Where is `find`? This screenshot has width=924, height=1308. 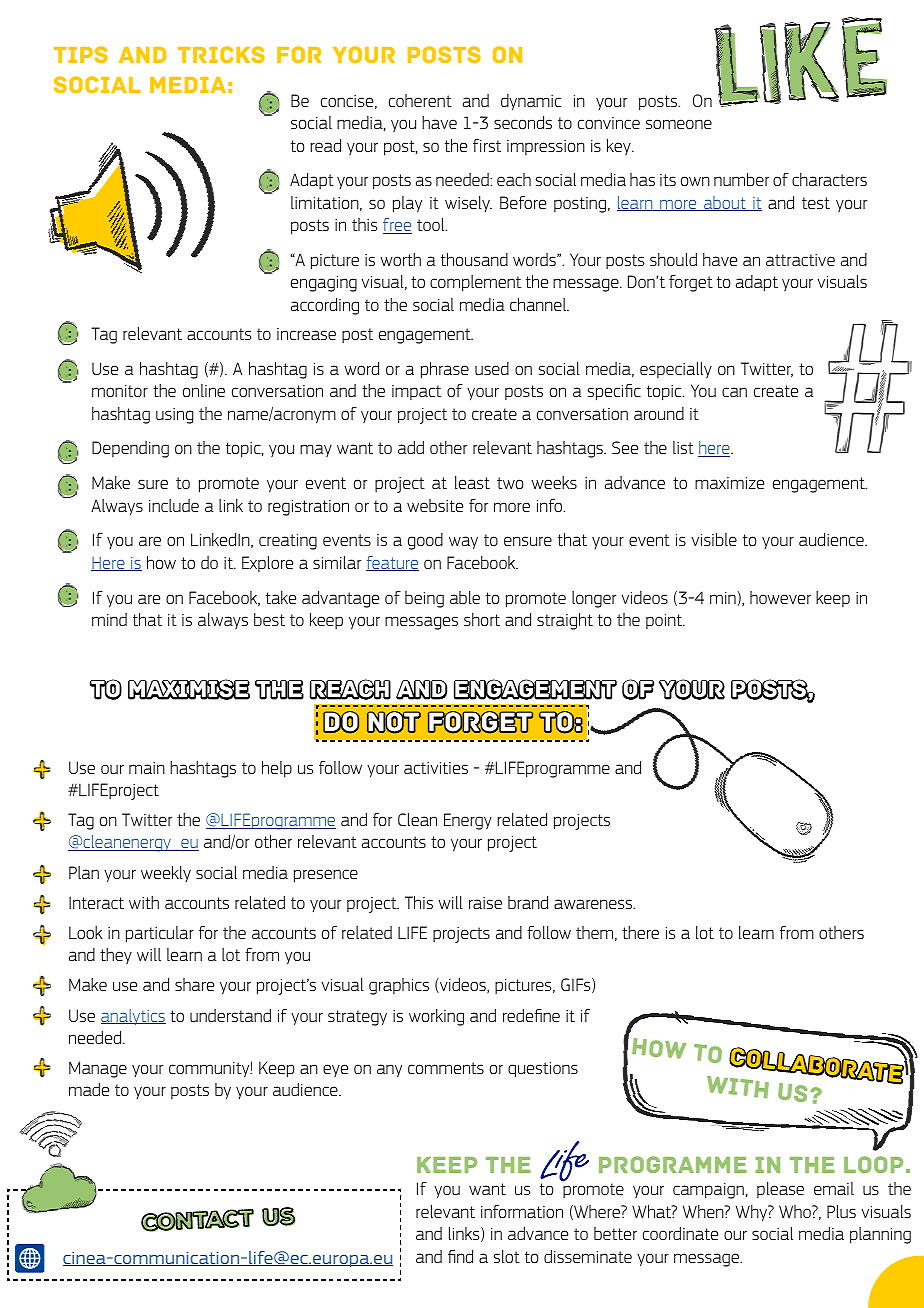 find is located at coordinates (460, 1256).
